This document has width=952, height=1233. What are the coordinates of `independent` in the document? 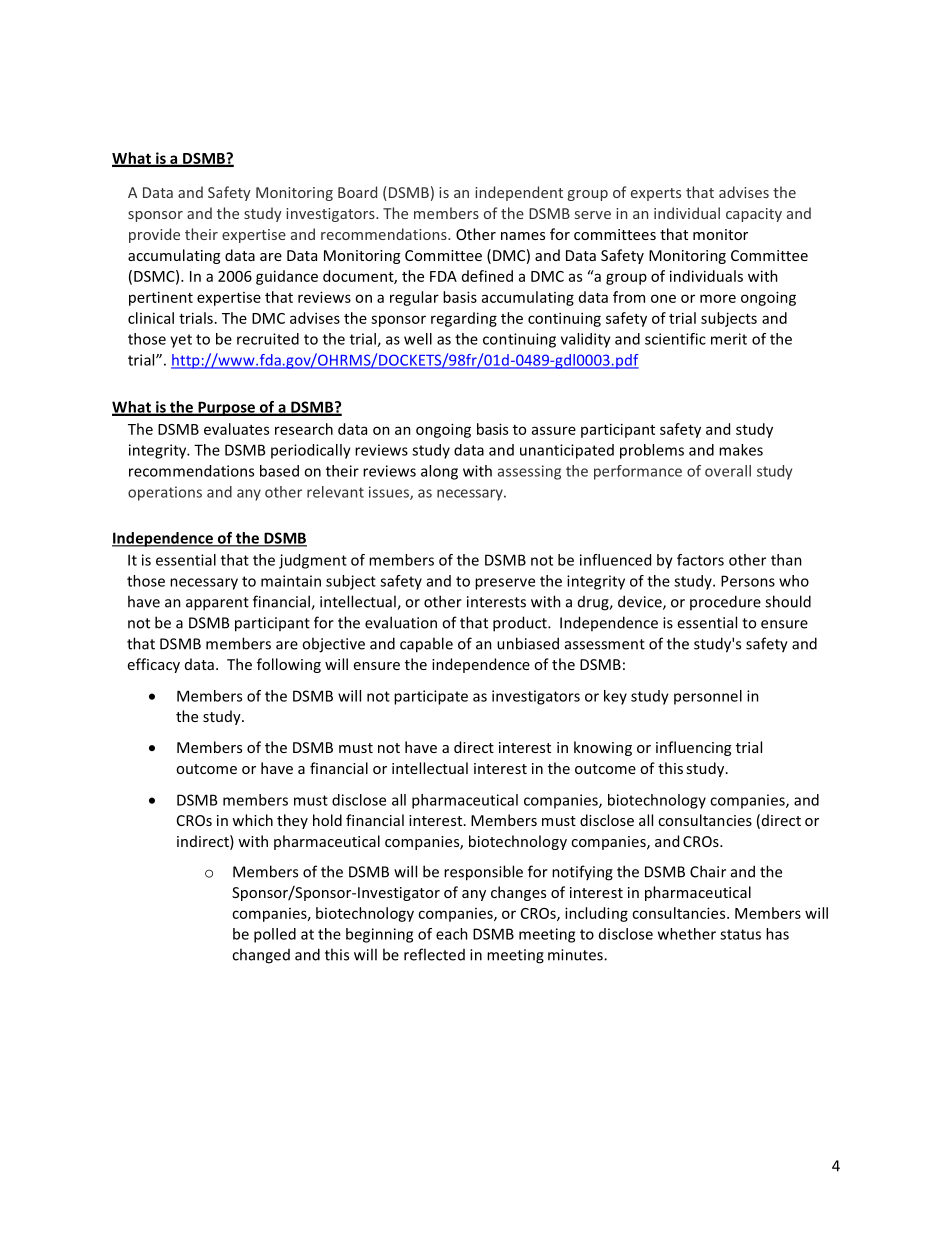 It's located at (519, 193).
